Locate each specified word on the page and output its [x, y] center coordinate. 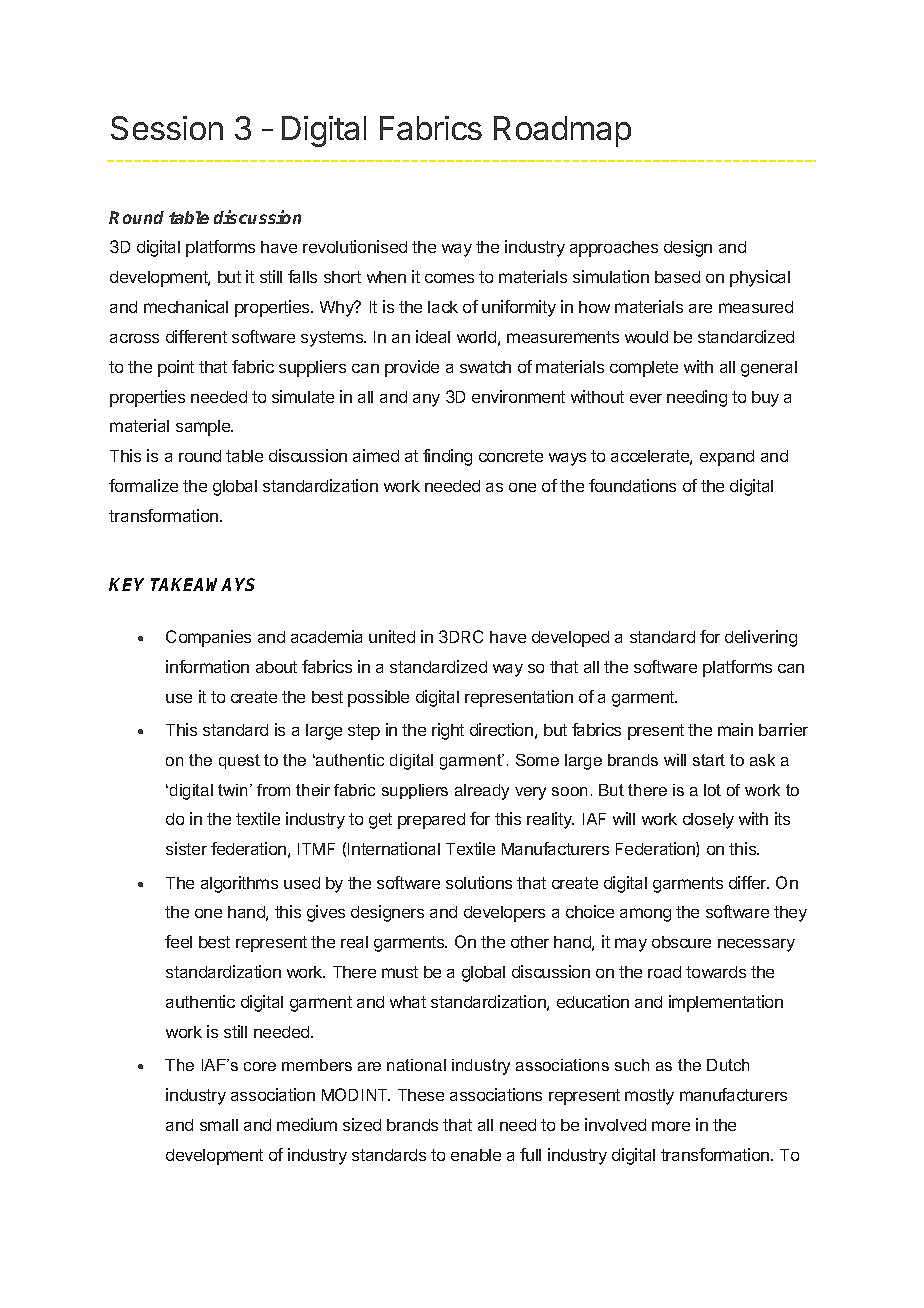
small [219, 1125]
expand [727, 458]
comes [449, 278]
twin [234, 790]
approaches [614, 249]
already [482, 792]
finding [447, 457]
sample [204, 428]
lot [712, 790]
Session [167, 128]
